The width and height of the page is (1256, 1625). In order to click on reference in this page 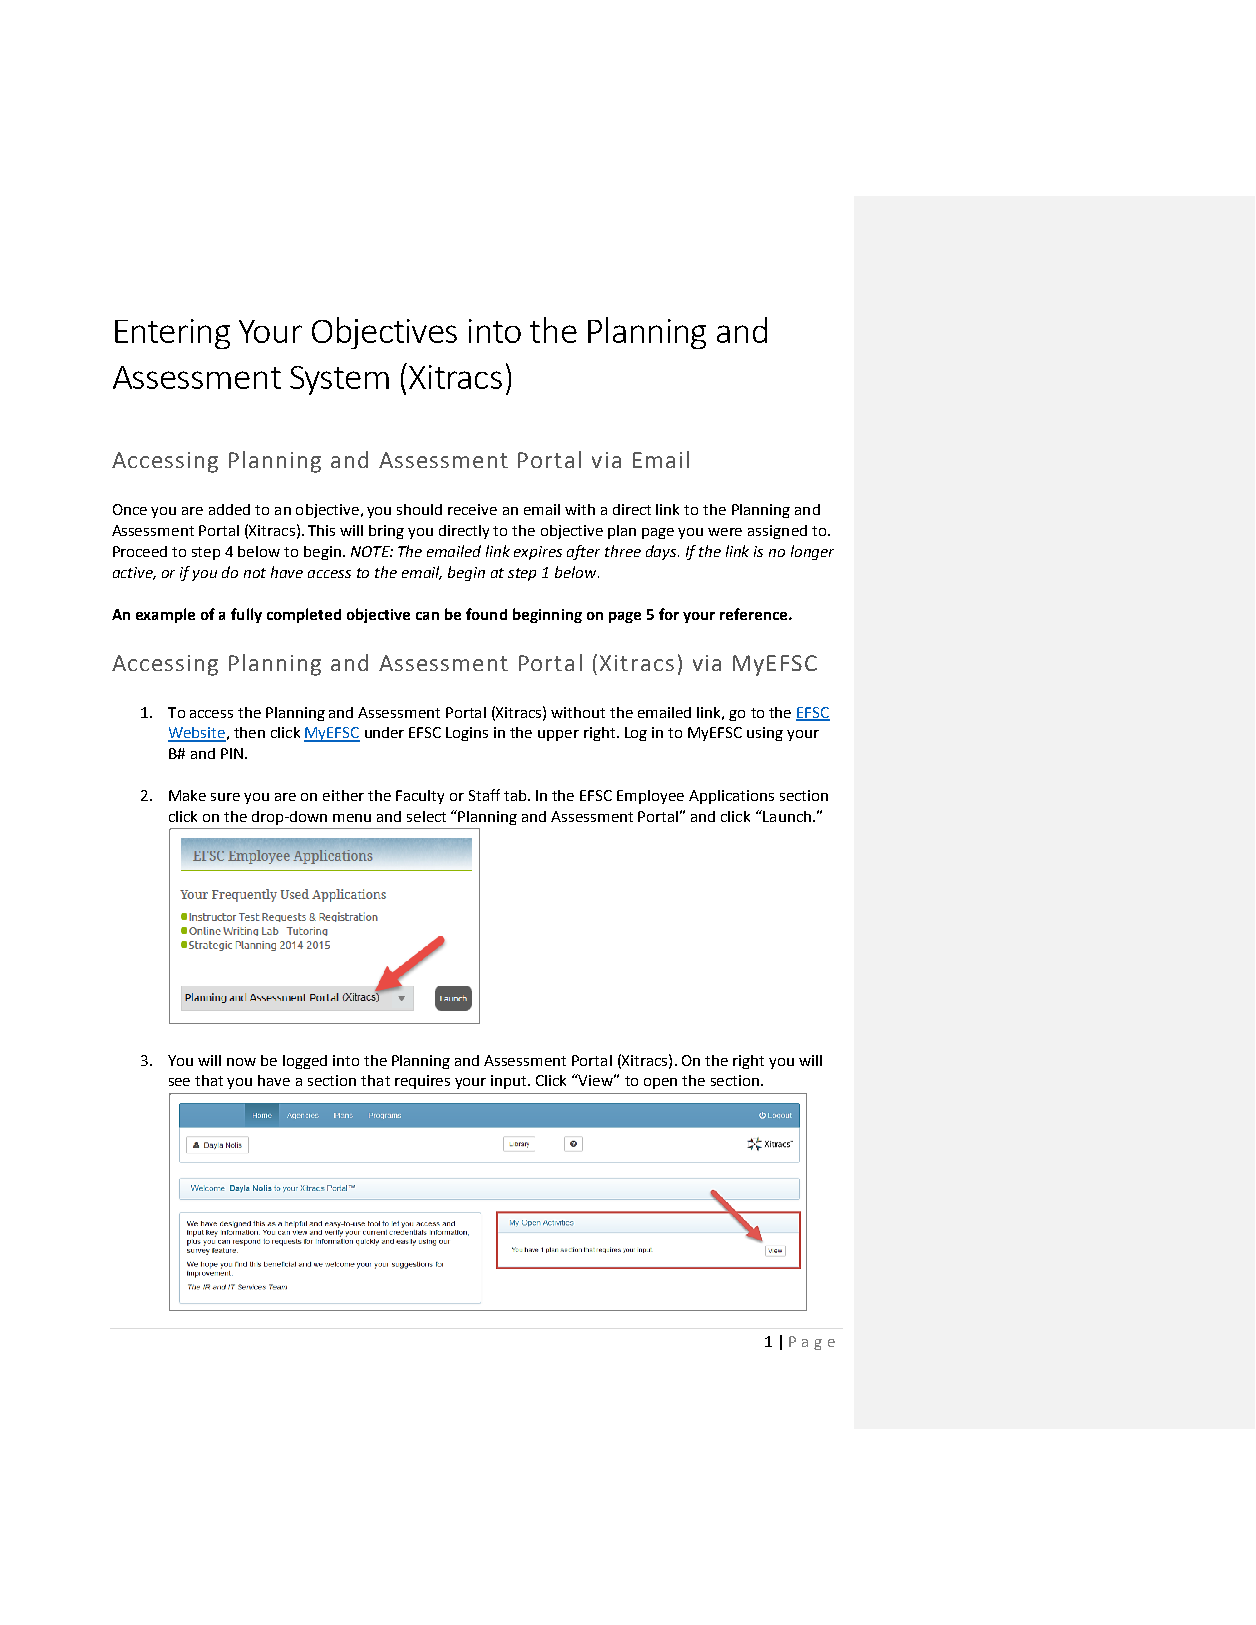, I will do `click(755, 614)`.
